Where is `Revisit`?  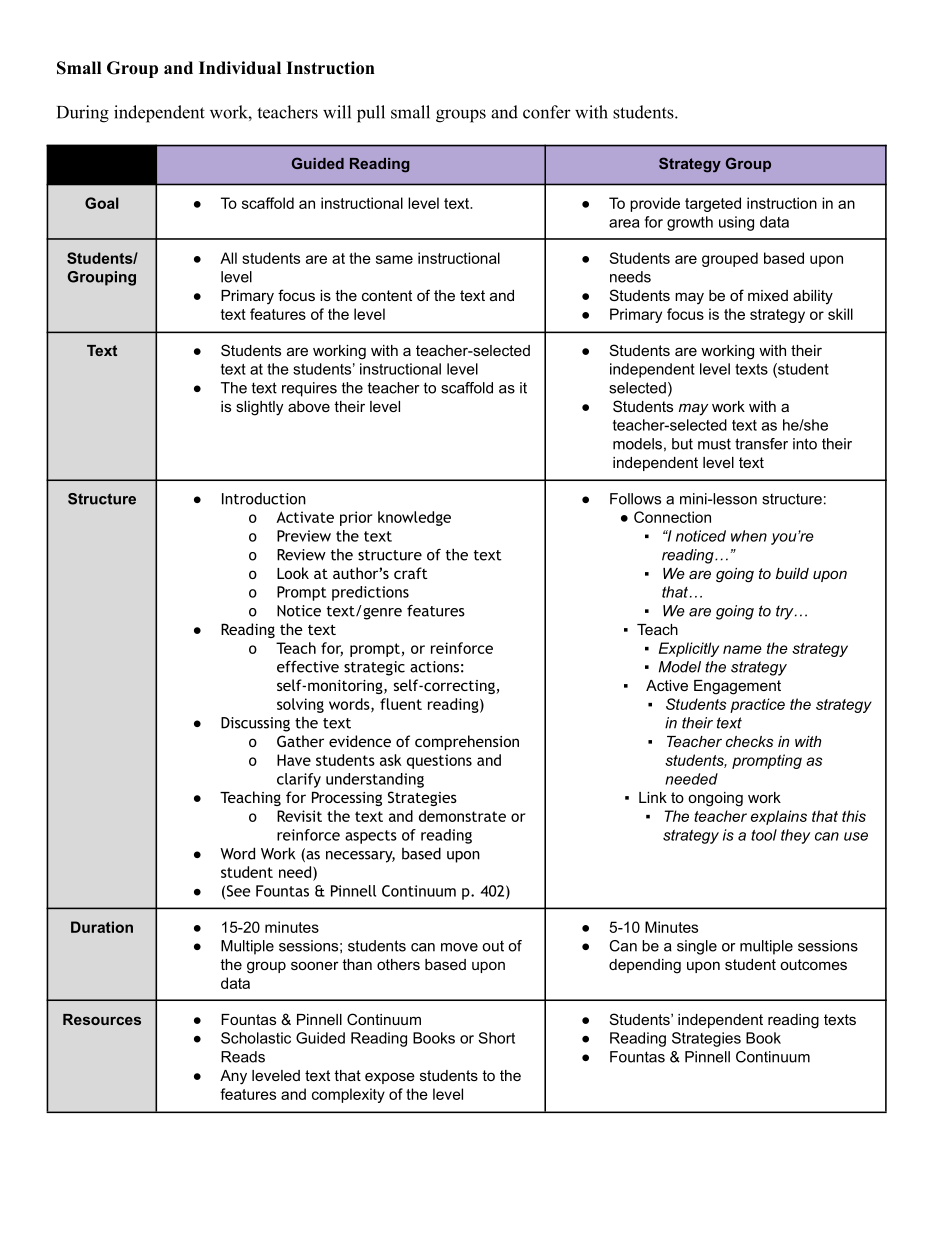
Revisit is located at coordinates (299, 816).
